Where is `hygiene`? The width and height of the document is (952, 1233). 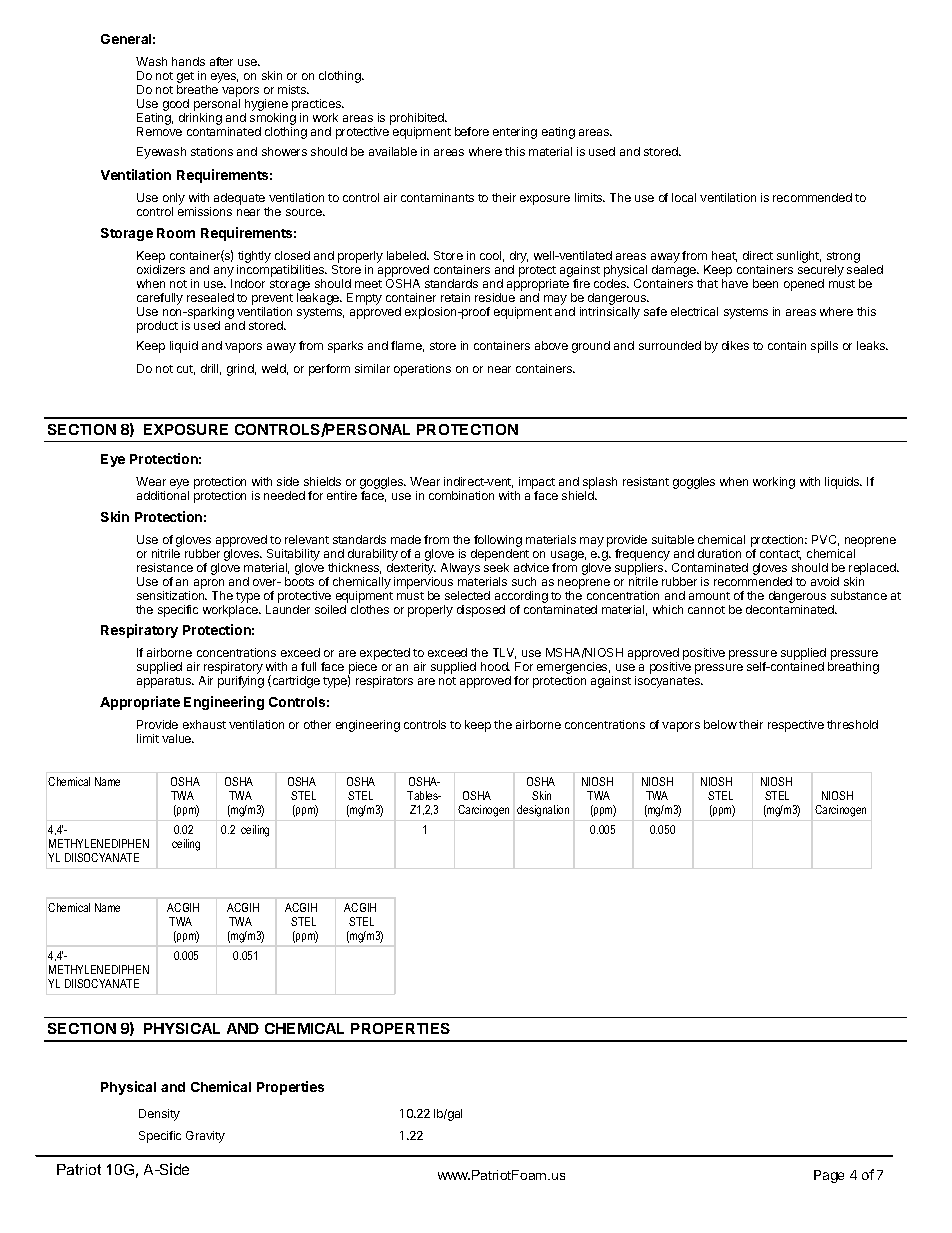
hygiene is located at coordinates (266, 105).
